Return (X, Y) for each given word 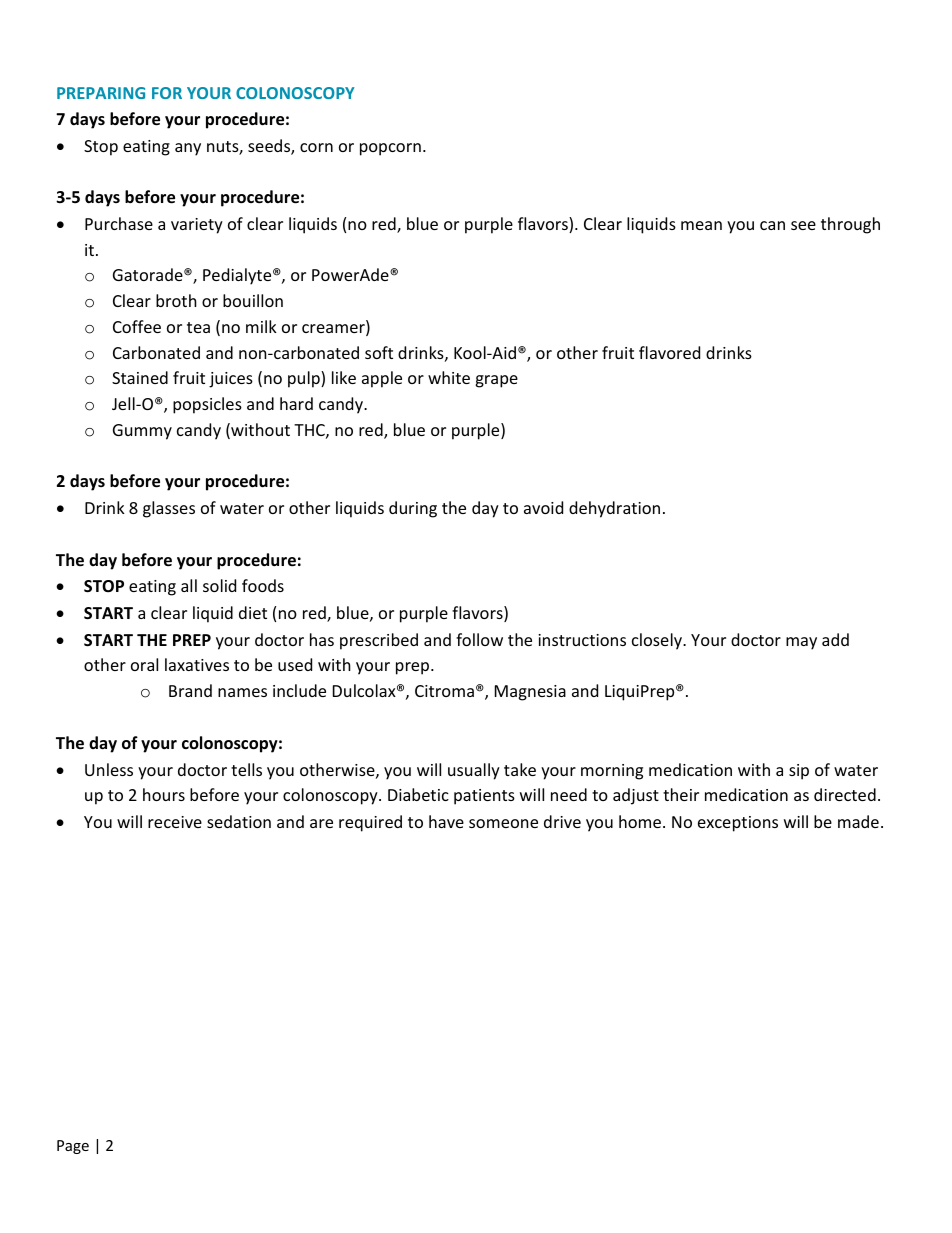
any (188, 149)
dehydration (614, 509)
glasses (169, 509)
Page (73, 1147)
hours (164, 794)
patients (484, 797)
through (850, 225)
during (413, 509)
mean (701, 225)
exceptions (738, 824)
